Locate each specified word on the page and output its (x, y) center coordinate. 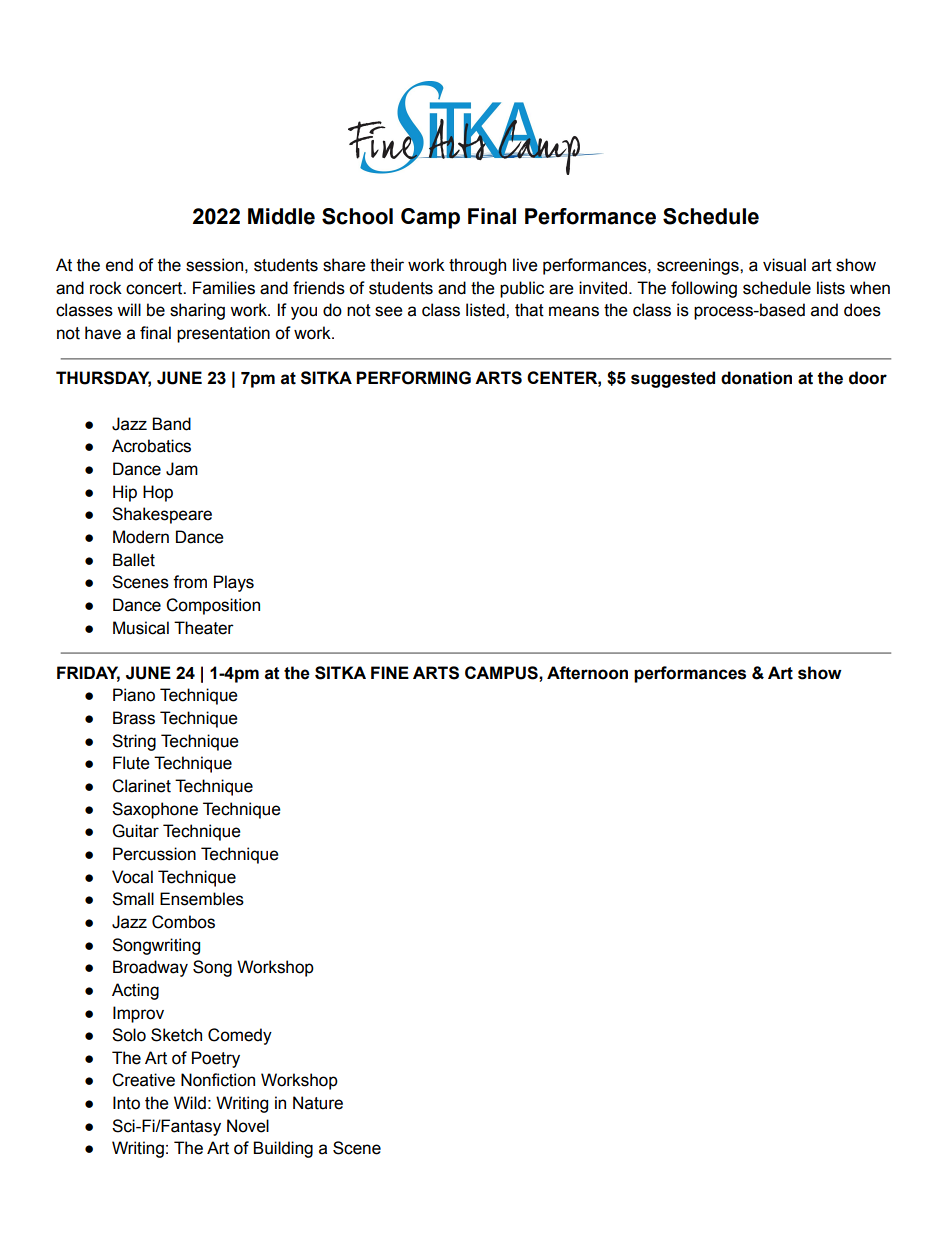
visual (784, 265)
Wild (190, 1103)
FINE (390, 672)
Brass (134, 718)
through (477, 266)
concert (155, 288)
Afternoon (587, 673)
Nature (318, 1103)
